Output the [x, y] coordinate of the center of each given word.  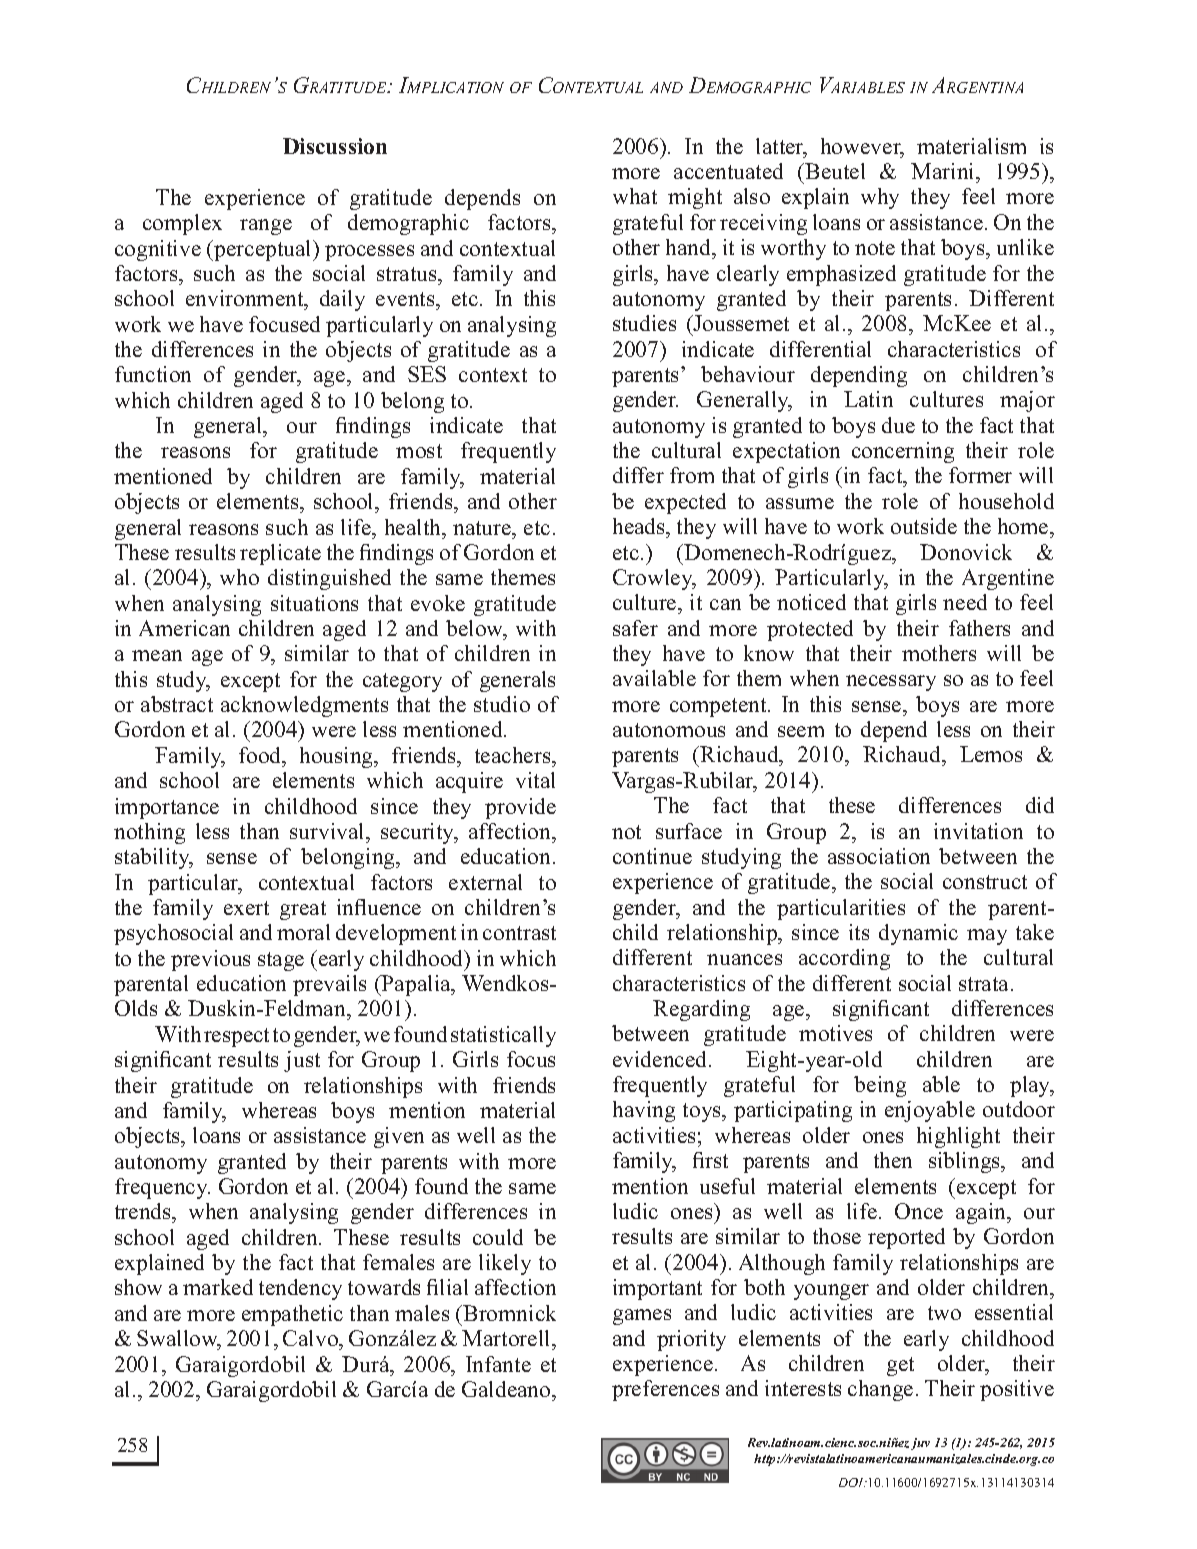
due [898, 425]
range [266, 227]
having [644, 1111]
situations [314, 603]
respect [236, 1037]
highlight [958, 1137]
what [635, 196]
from [692, 475]
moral [303, 932]
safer [635, 628]
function [153, 374]
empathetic [292, 1315]
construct [985, 882]
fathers [979, 628]
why [880, 198]
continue [652, 856]
